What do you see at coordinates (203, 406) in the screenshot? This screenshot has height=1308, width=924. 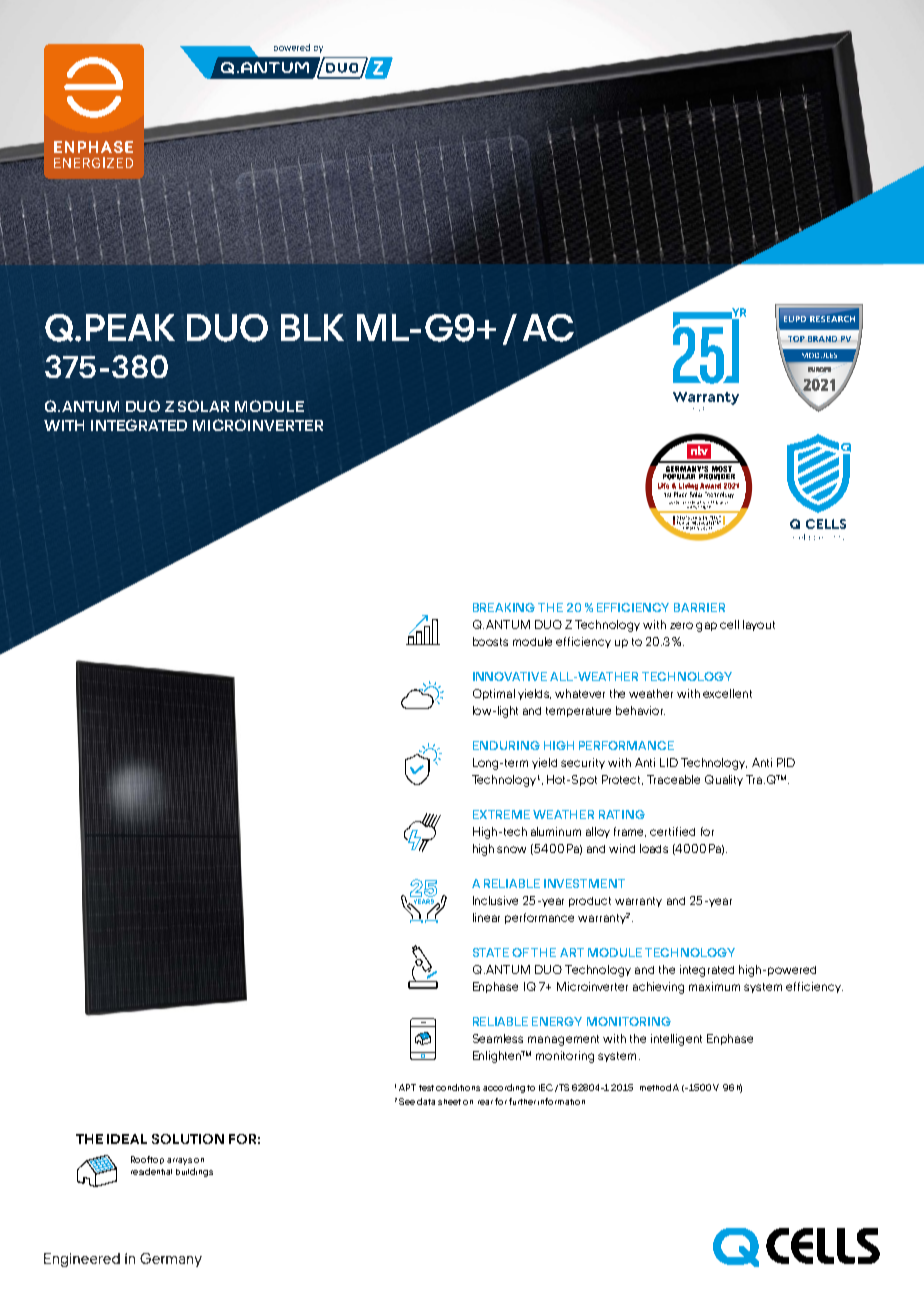 I see `SOLAR` at bounding box center [203, 406].
